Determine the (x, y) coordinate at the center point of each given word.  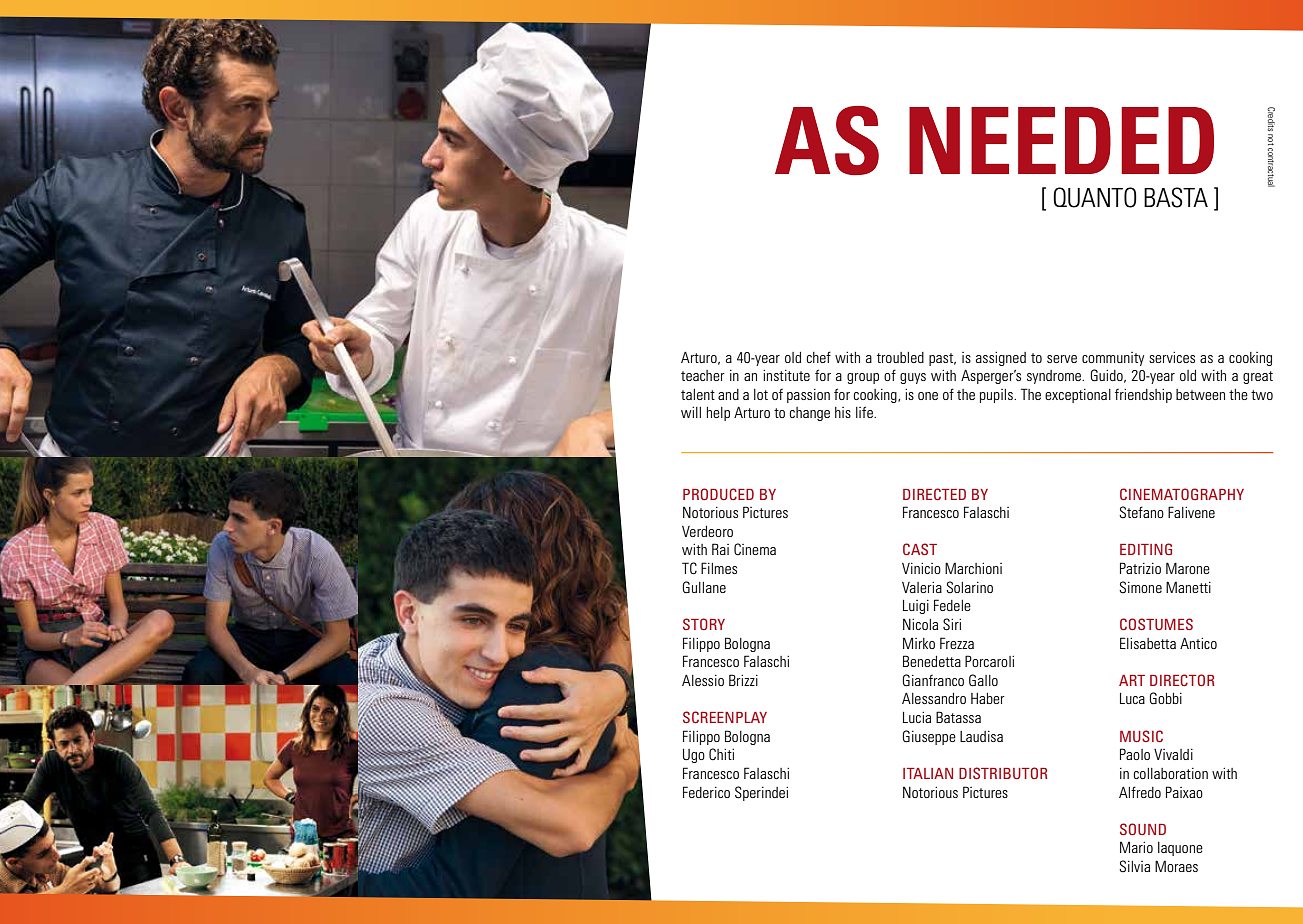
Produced (718, 494)
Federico (706, 792)
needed (1061, 140)
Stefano (1141, 512)
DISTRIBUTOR (1003, 773)
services (1172, 357)
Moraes (1176, 866)
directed (934, 494)
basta (1176, 197)
